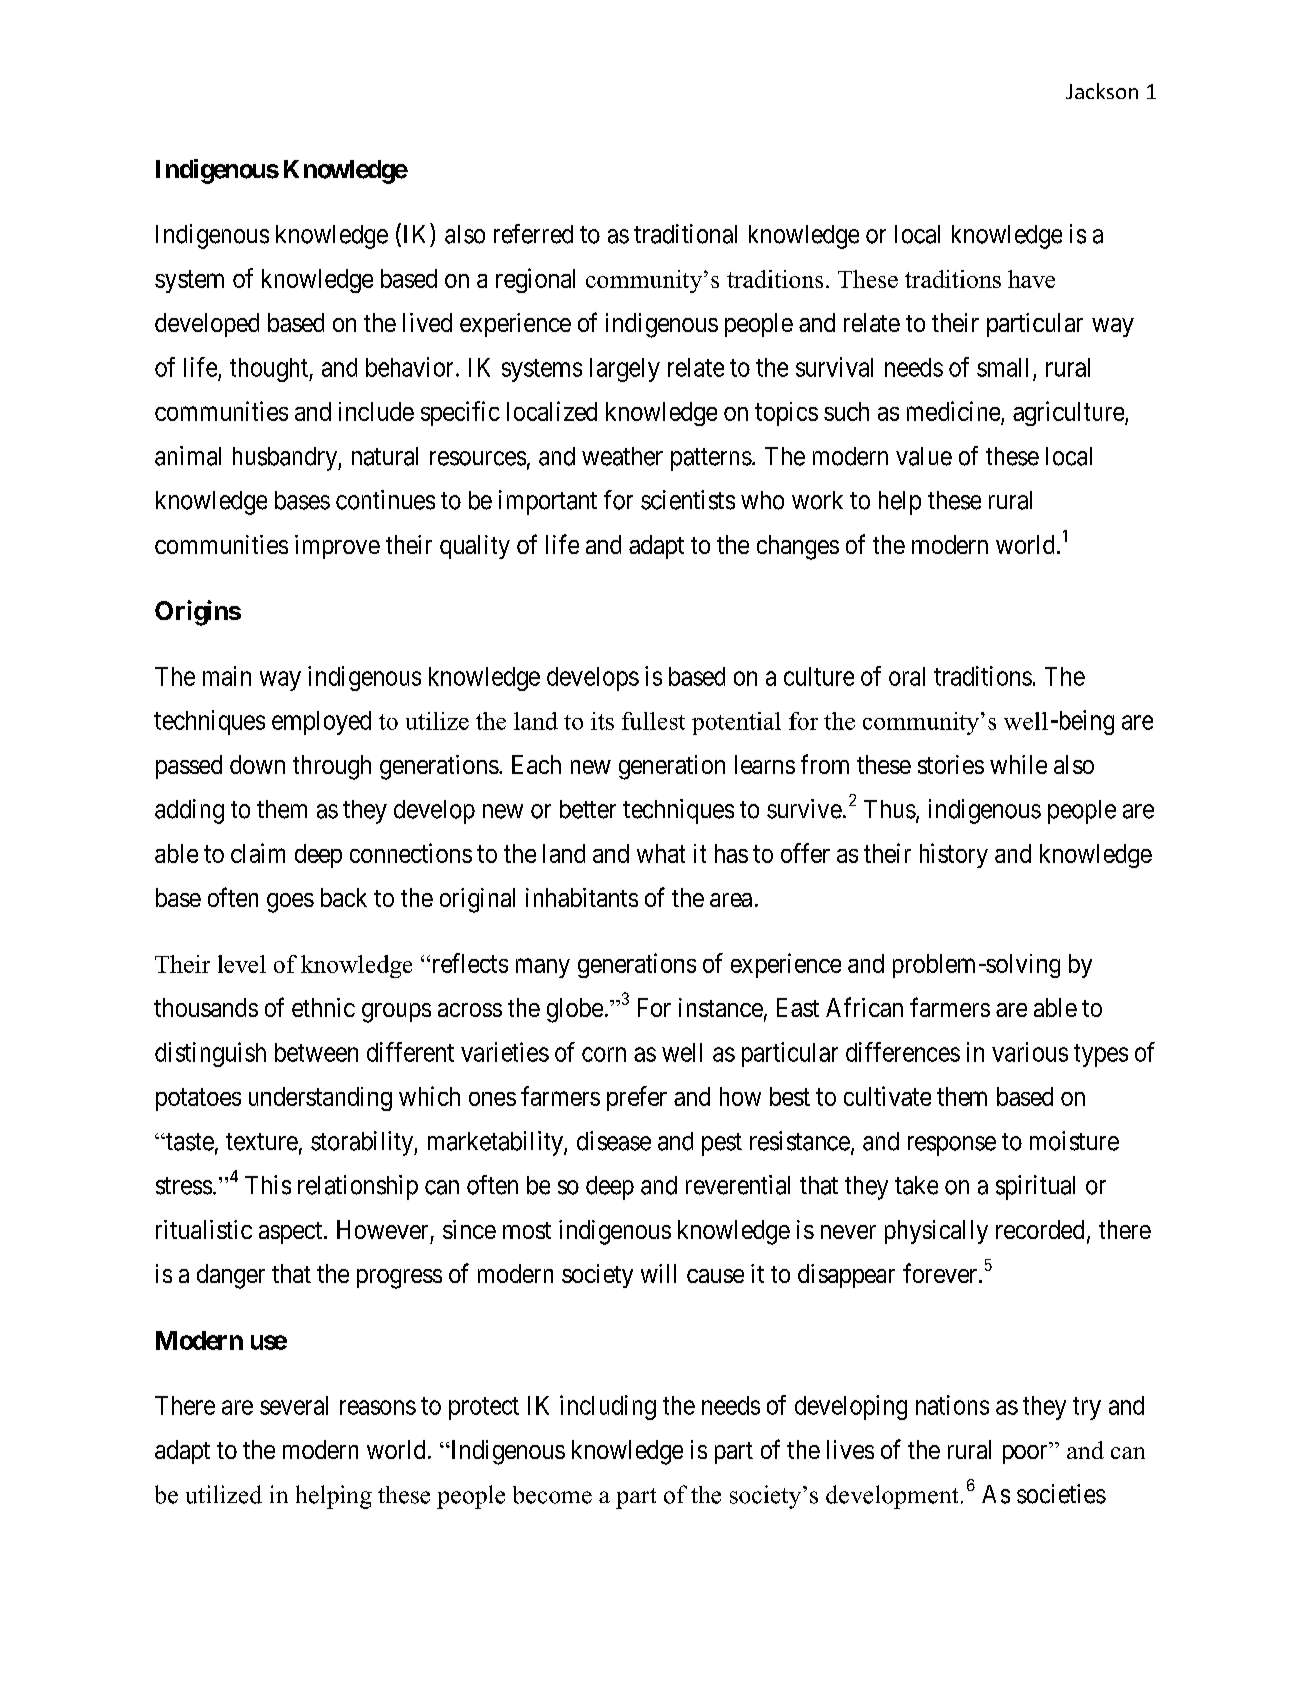  I want to click on Jackson, so click(1102, 91).
